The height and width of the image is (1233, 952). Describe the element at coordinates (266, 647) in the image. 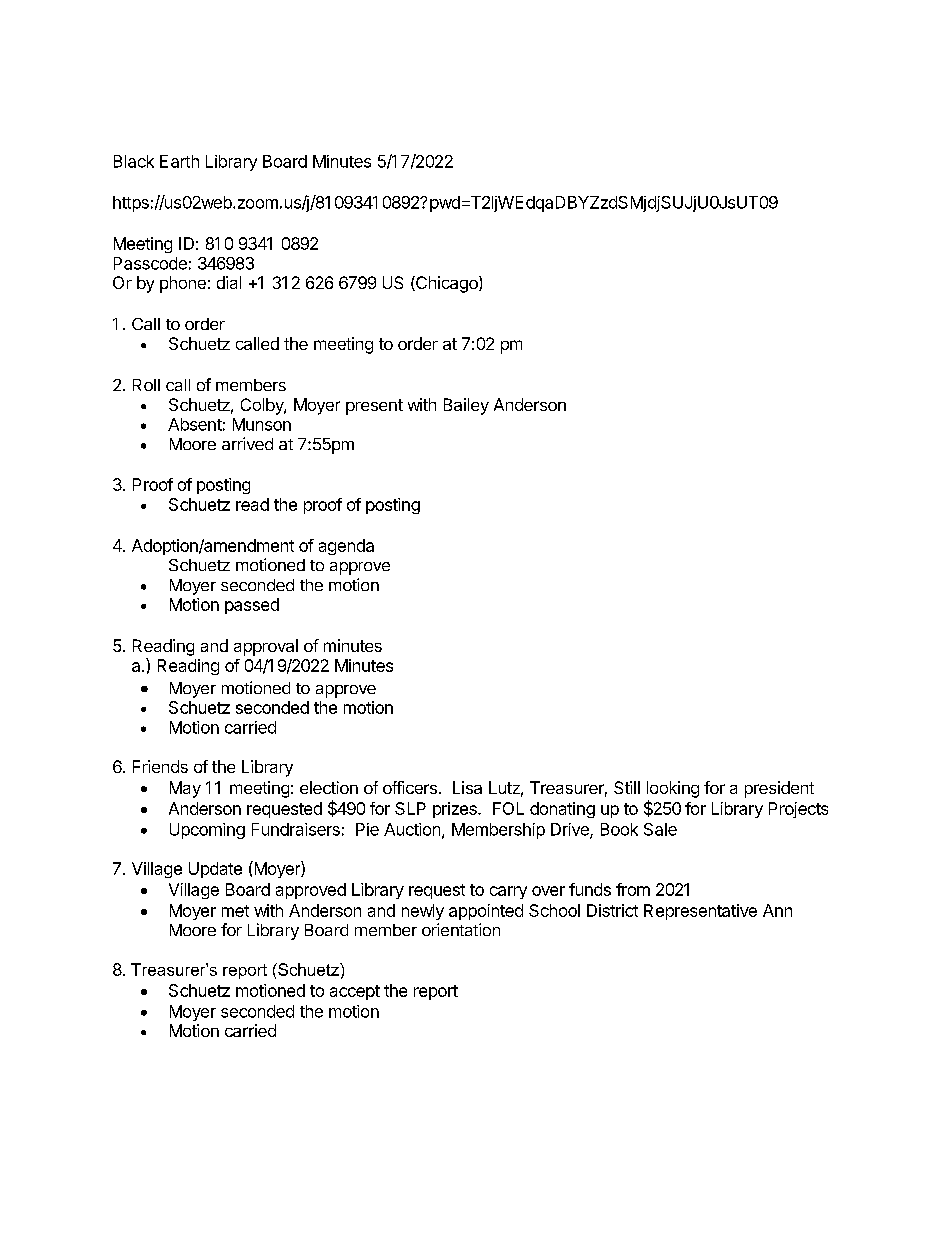

I see `approval` at that location.
